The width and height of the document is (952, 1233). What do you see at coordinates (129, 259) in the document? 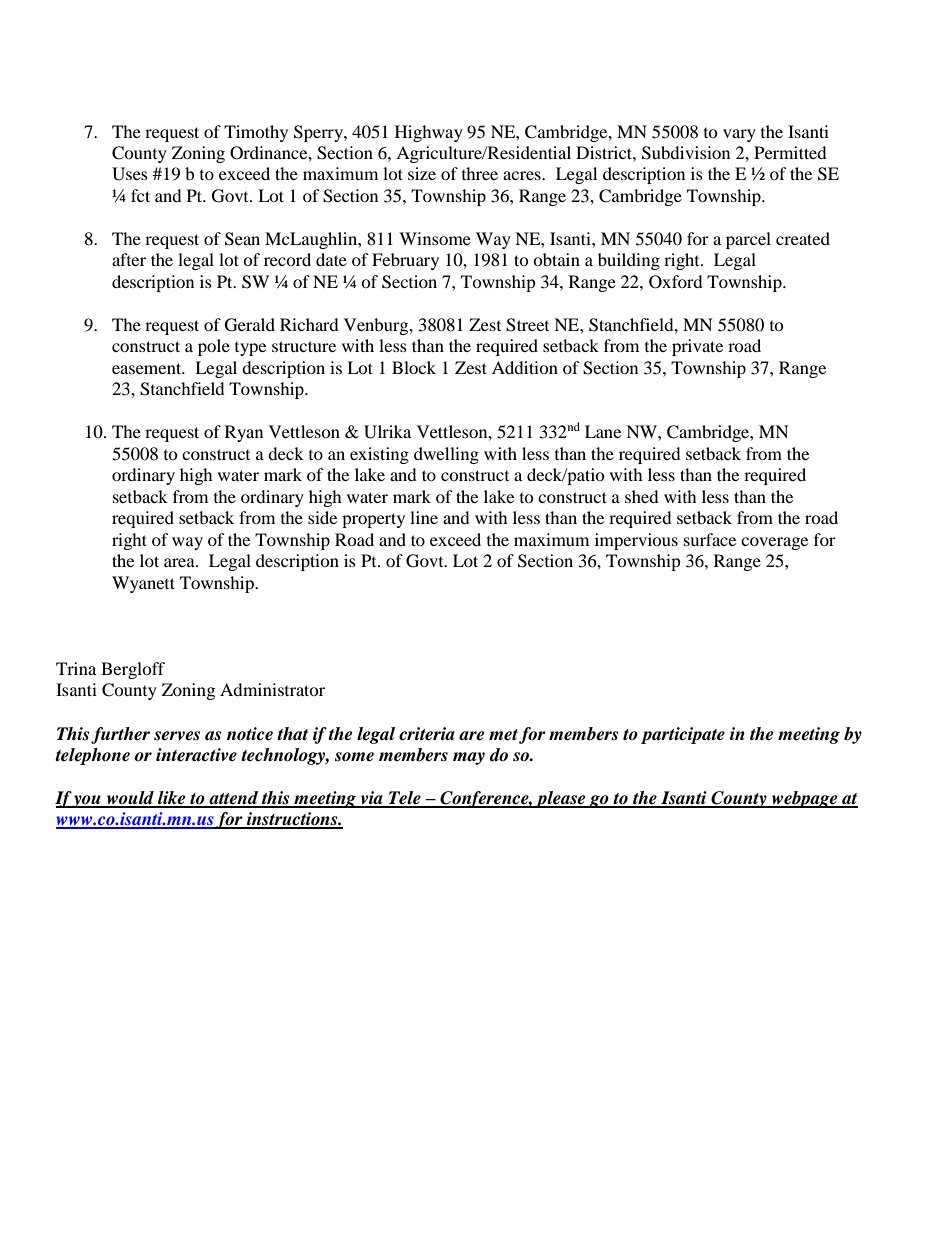
I see `after` at bounding box center [129, 259].
